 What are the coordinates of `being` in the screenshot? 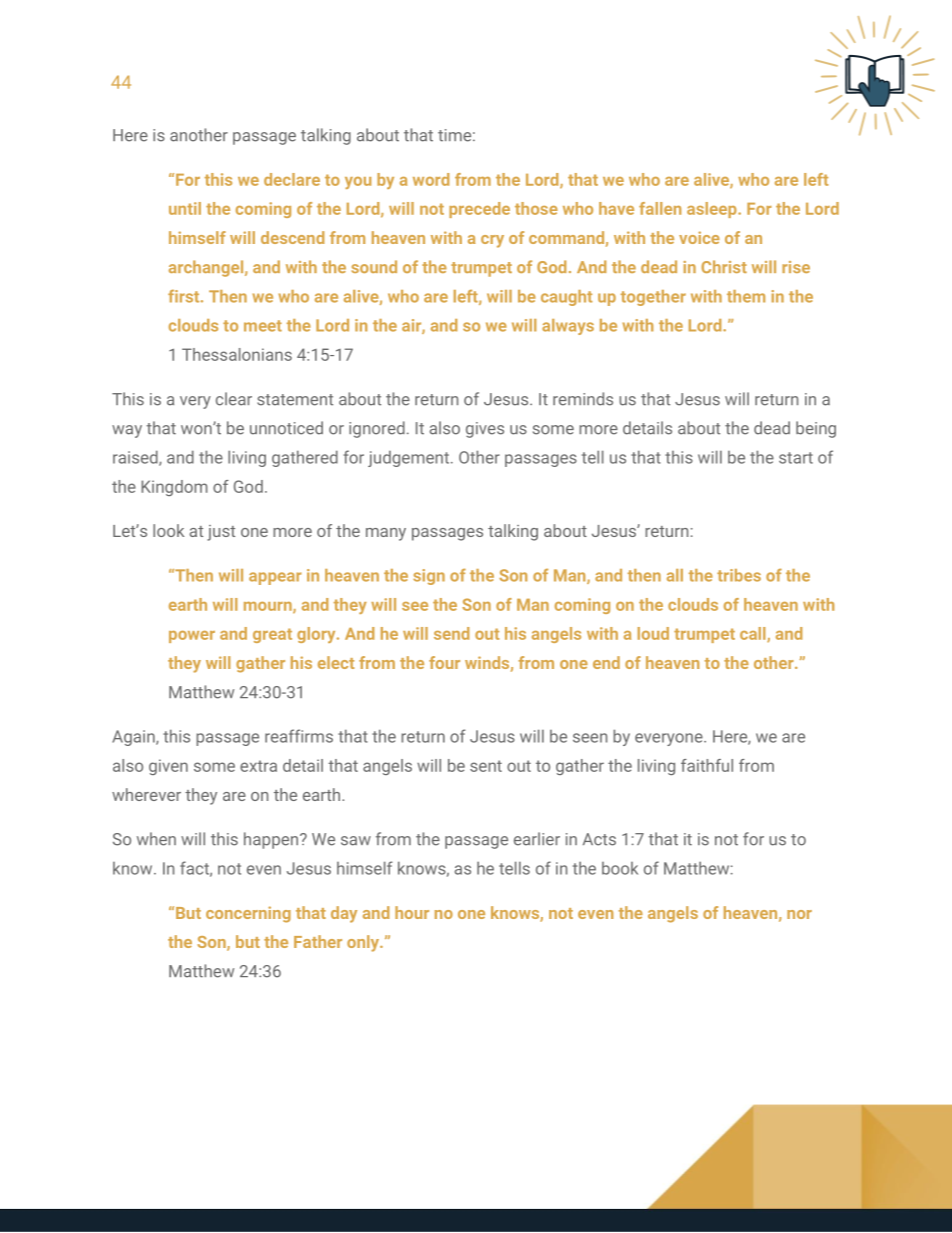 It's located at (816, 429).
